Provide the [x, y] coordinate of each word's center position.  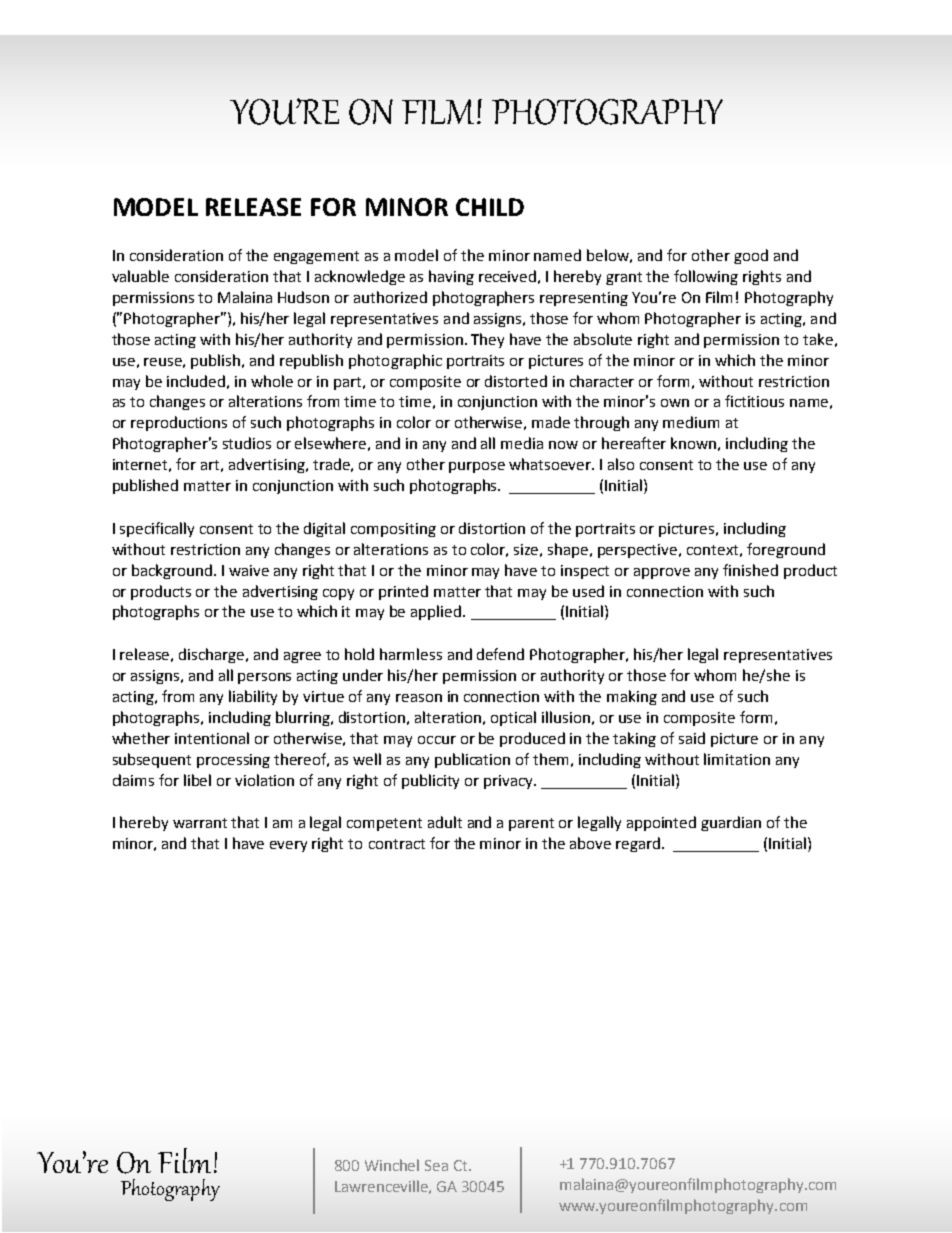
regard [639, 844]
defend [500, 654]
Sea [436, 1165]
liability [253, 697]
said [692, 738]
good [751, 256]
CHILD [490, 207]
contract [397, 844]
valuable [140, 276]
